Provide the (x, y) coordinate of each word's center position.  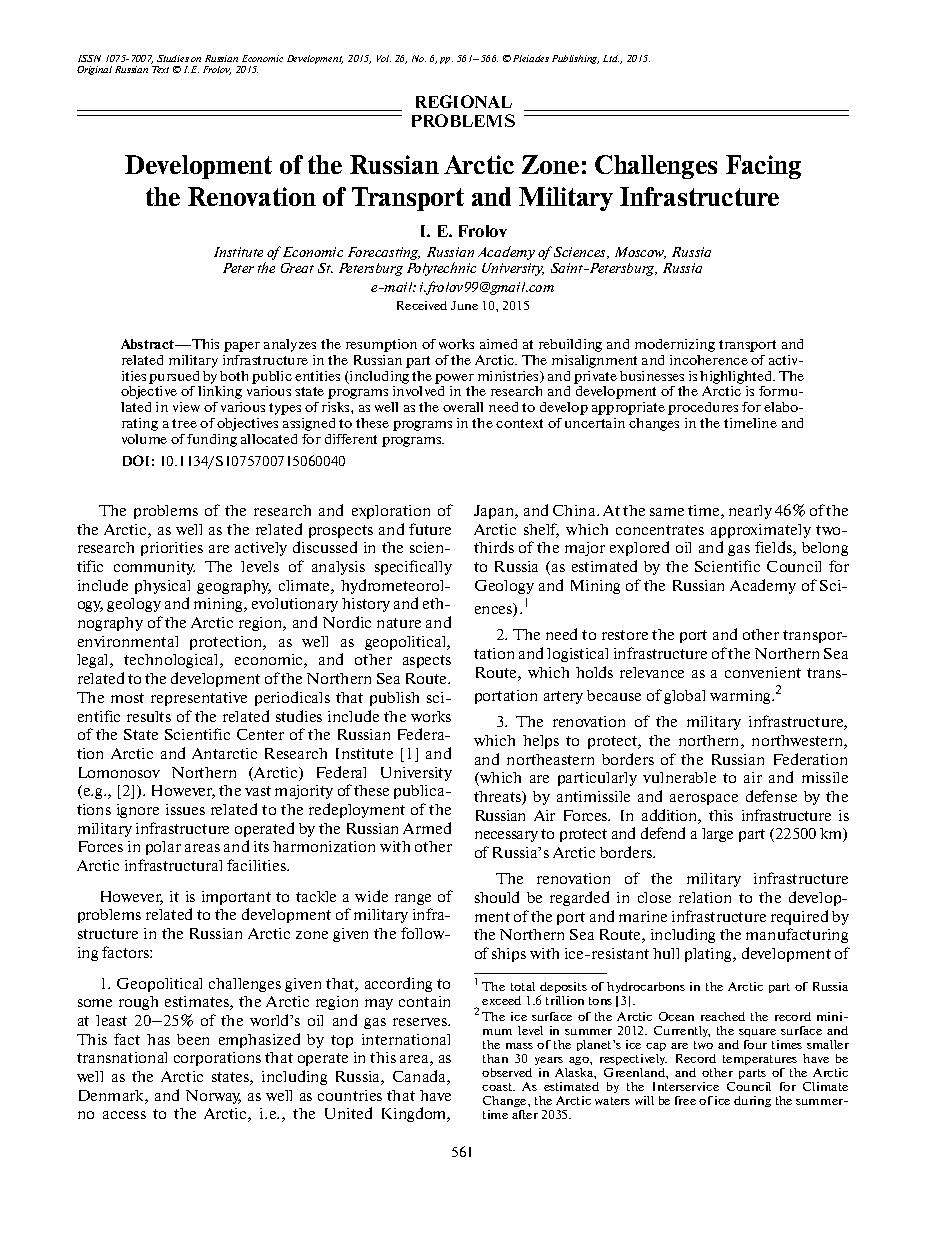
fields (774, 548)
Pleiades (531, 58)
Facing (763, 167)
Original (94, 70)
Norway (213, 1097)
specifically (413, 567)
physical (162, 587)
